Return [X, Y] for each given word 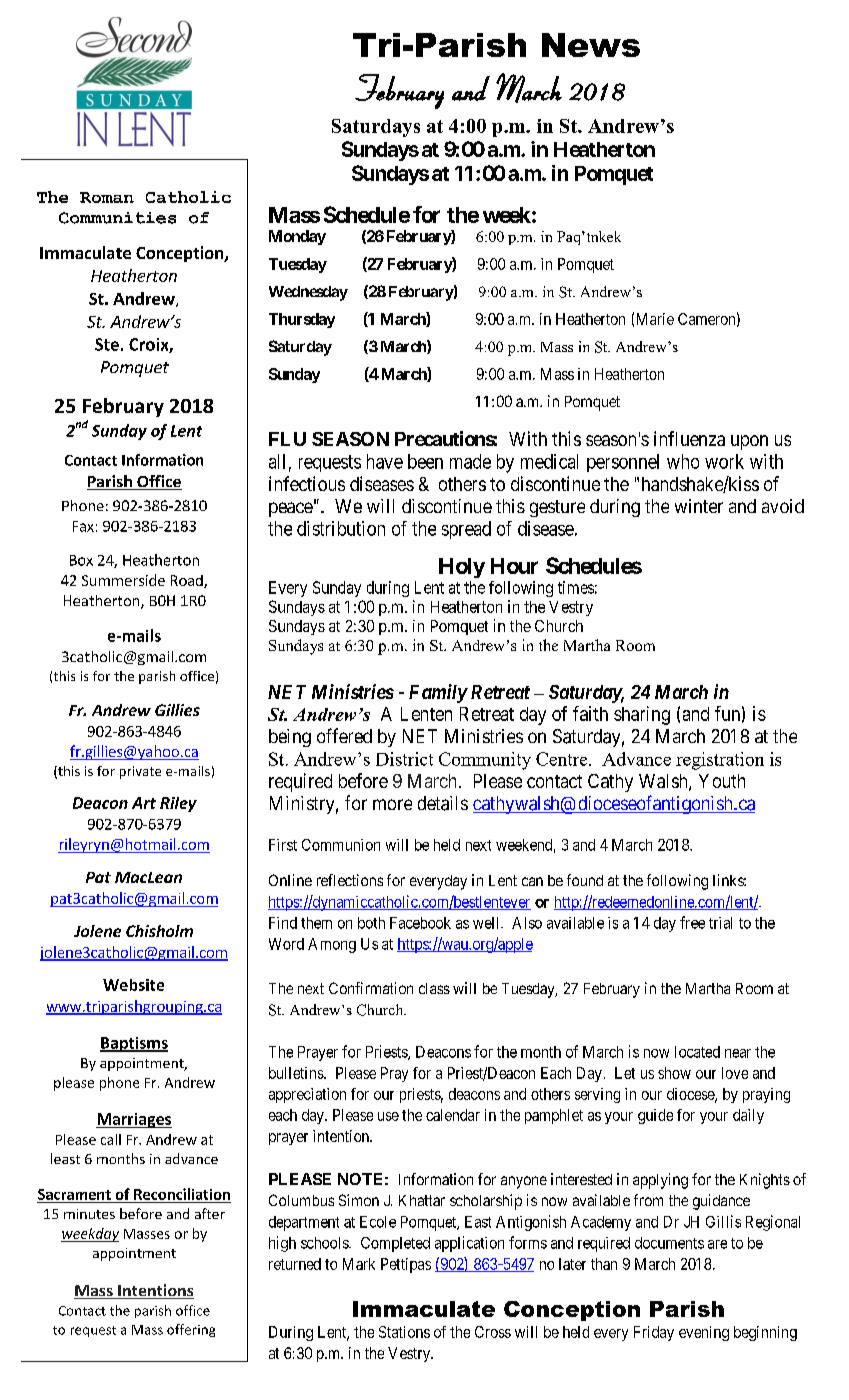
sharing [642, 715]
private [140, 772]
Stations [404, 1332]
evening [704, 1333]
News [591, 45]
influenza [689, 438]
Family [438, 693]
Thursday [302, 320]
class [434, 988]
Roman [107, 197]
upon [749, 442]
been [425, 461]
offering [191, 1330]
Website [133, 985]
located [697, 1052]
